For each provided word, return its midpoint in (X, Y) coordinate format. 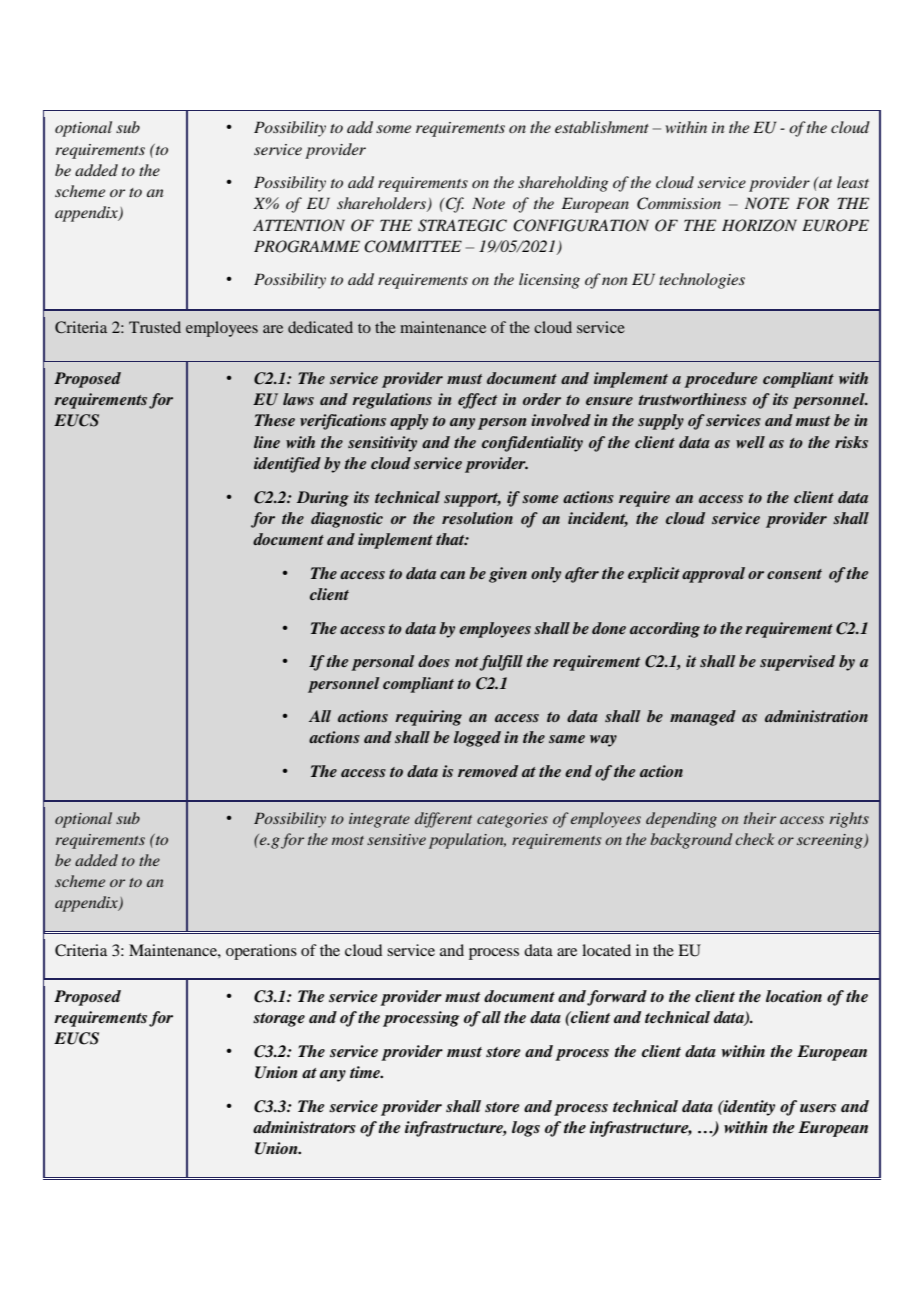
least (853, 182)
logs (526, 1129)
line (267, 442)
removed (488, 771)
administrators (304, 1127)
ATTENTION (299, 225)
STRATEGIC (462, 225)
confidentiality (532, 444)
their (760, 818)
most (348, 840)
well (750, 442)
